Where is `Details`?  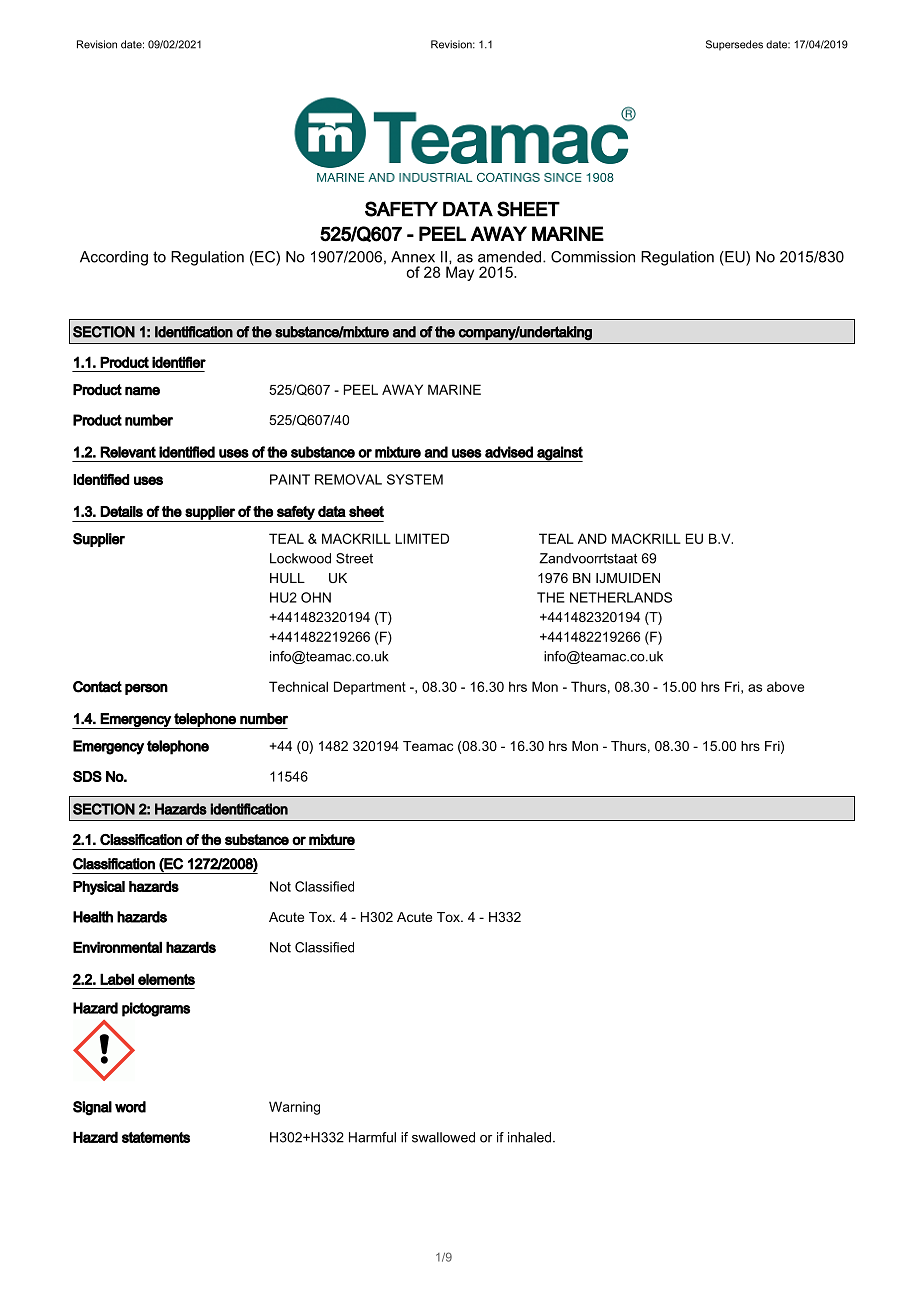 Details is located at coordinates (121, 511).
